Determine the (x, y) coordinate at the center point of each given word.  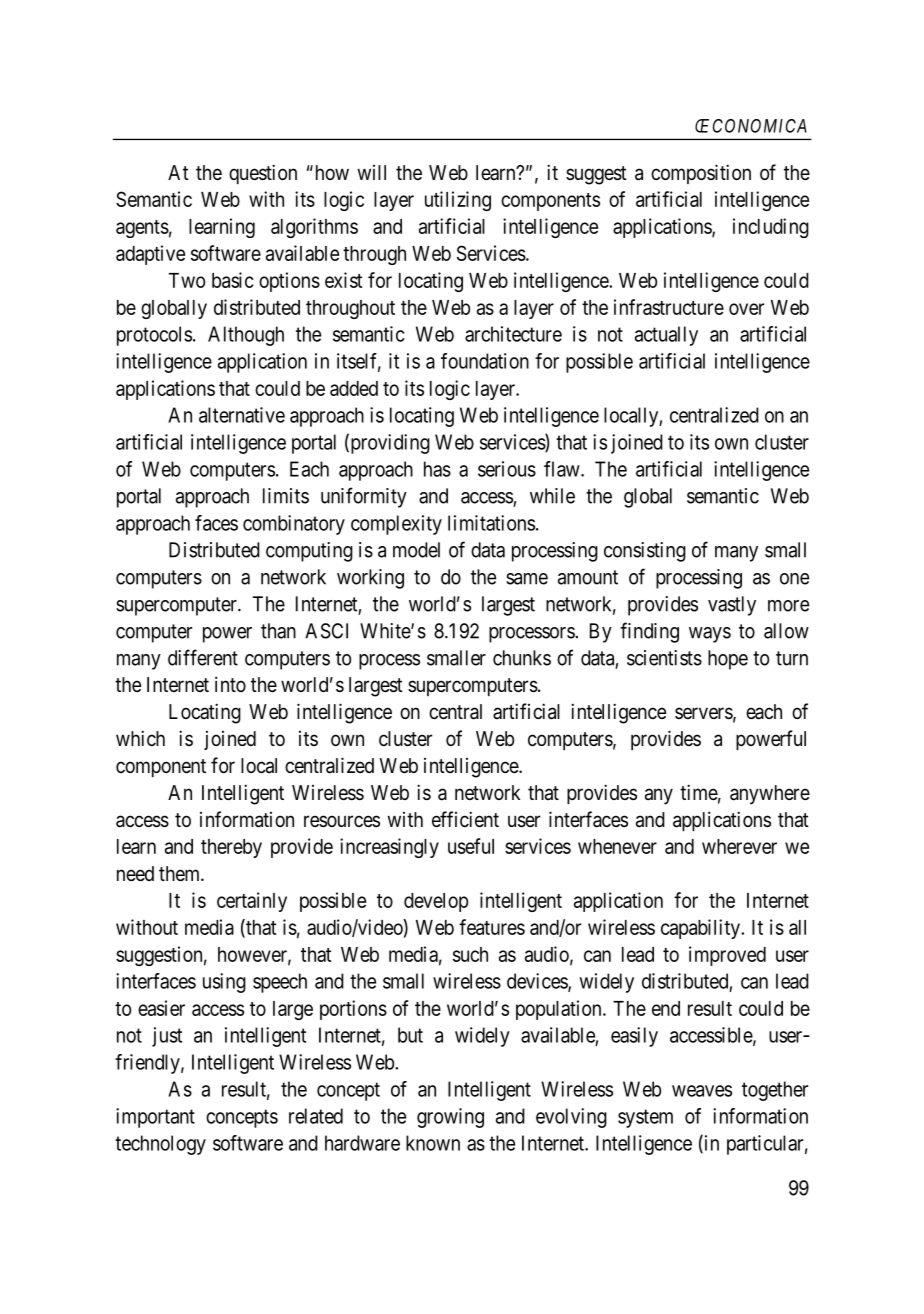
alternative (242, 415)
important (155, 1118)
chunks (522, 658)
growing (450, 1118)
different (203, 657)
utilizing (458, 201)
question (263, 174)
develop (436, 902)
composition (701, 174)
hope (728, 660)
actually (666, 336)
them (181, 873)
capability (701, 929)
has (437, 469)
